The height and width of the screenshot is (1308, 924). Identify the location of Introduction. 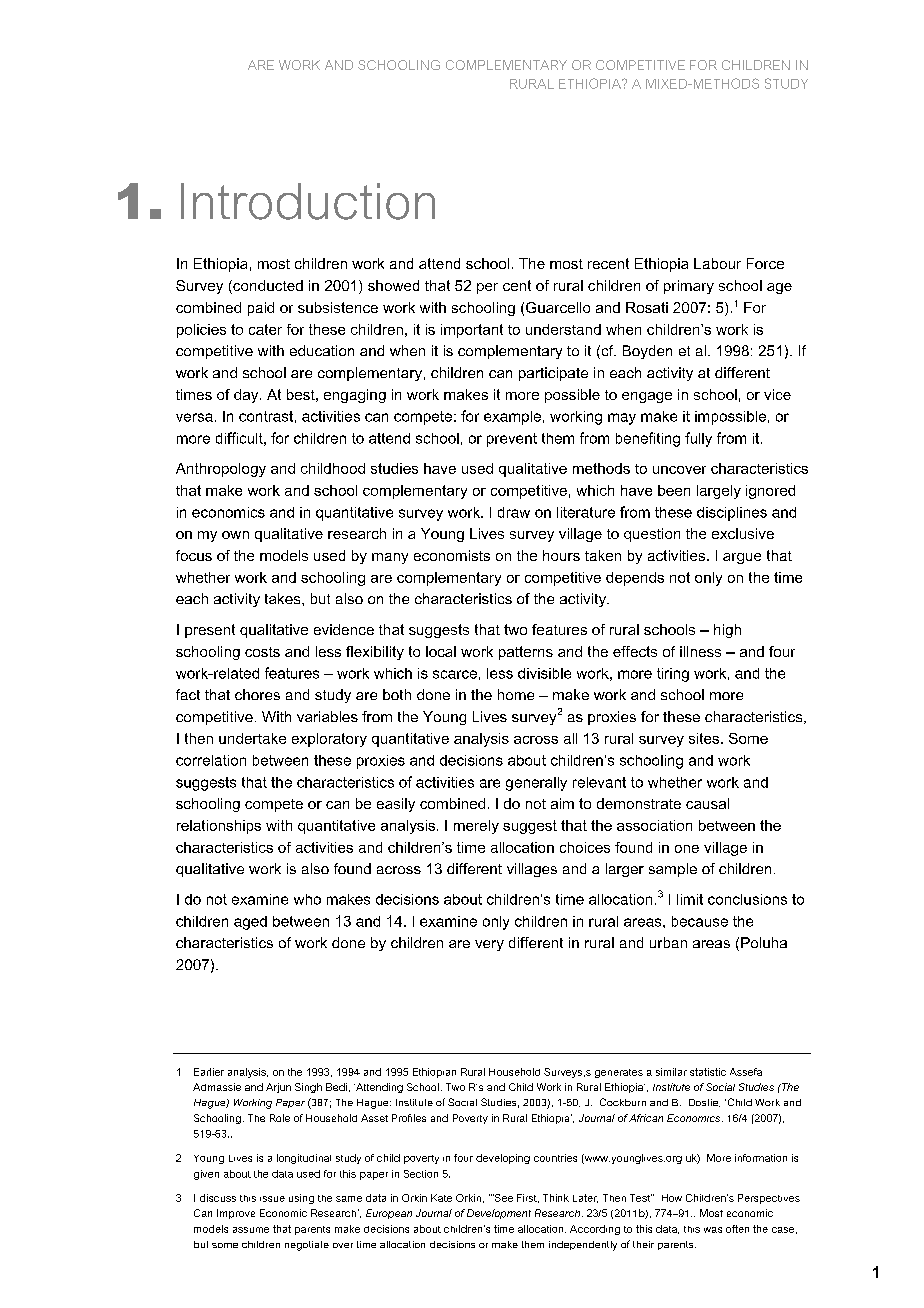
(308, 201).
